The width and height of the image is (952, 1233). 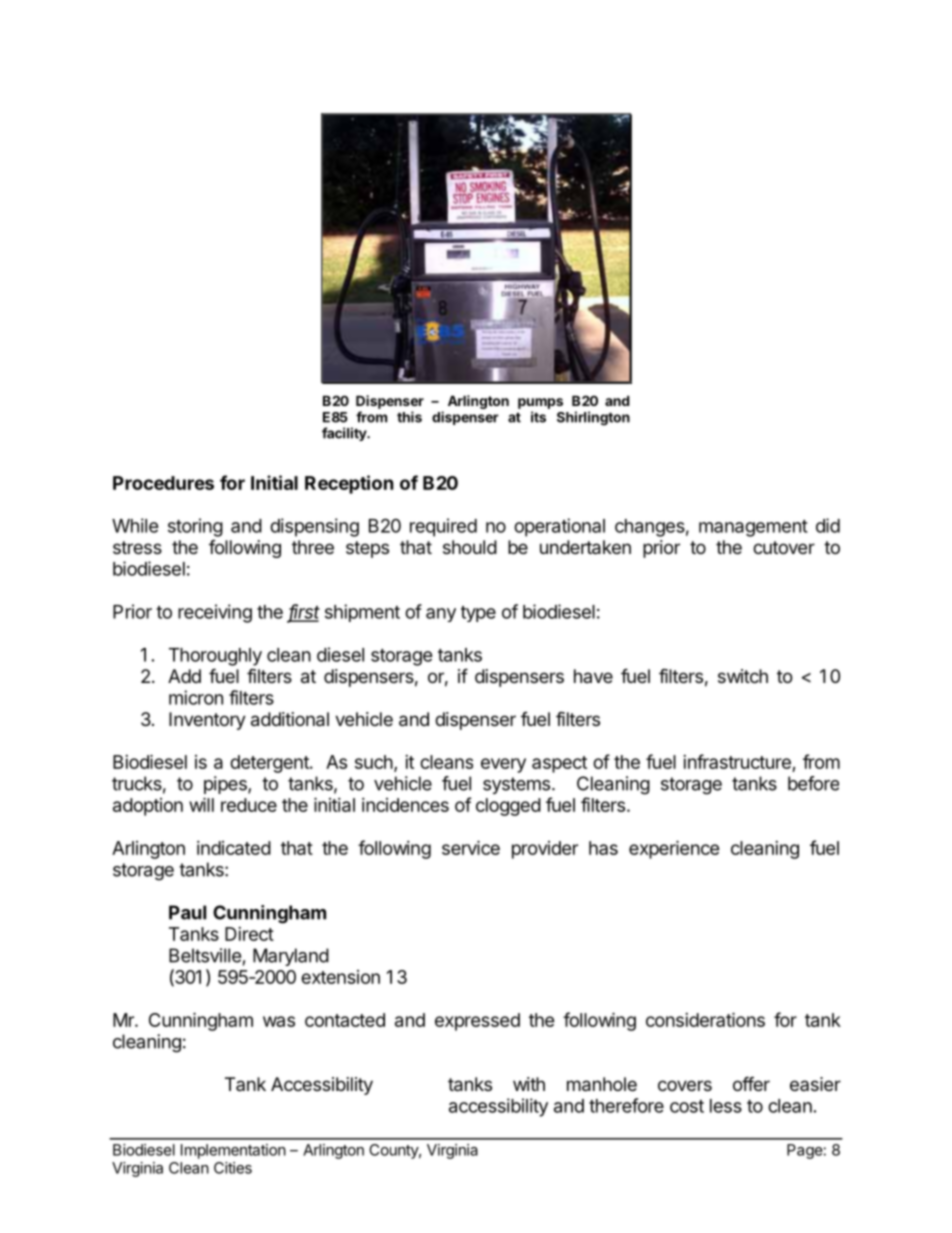 What do you see at coordinates (529, 1084) in the image?
I see `with` at bounding box center [529, 1084].
